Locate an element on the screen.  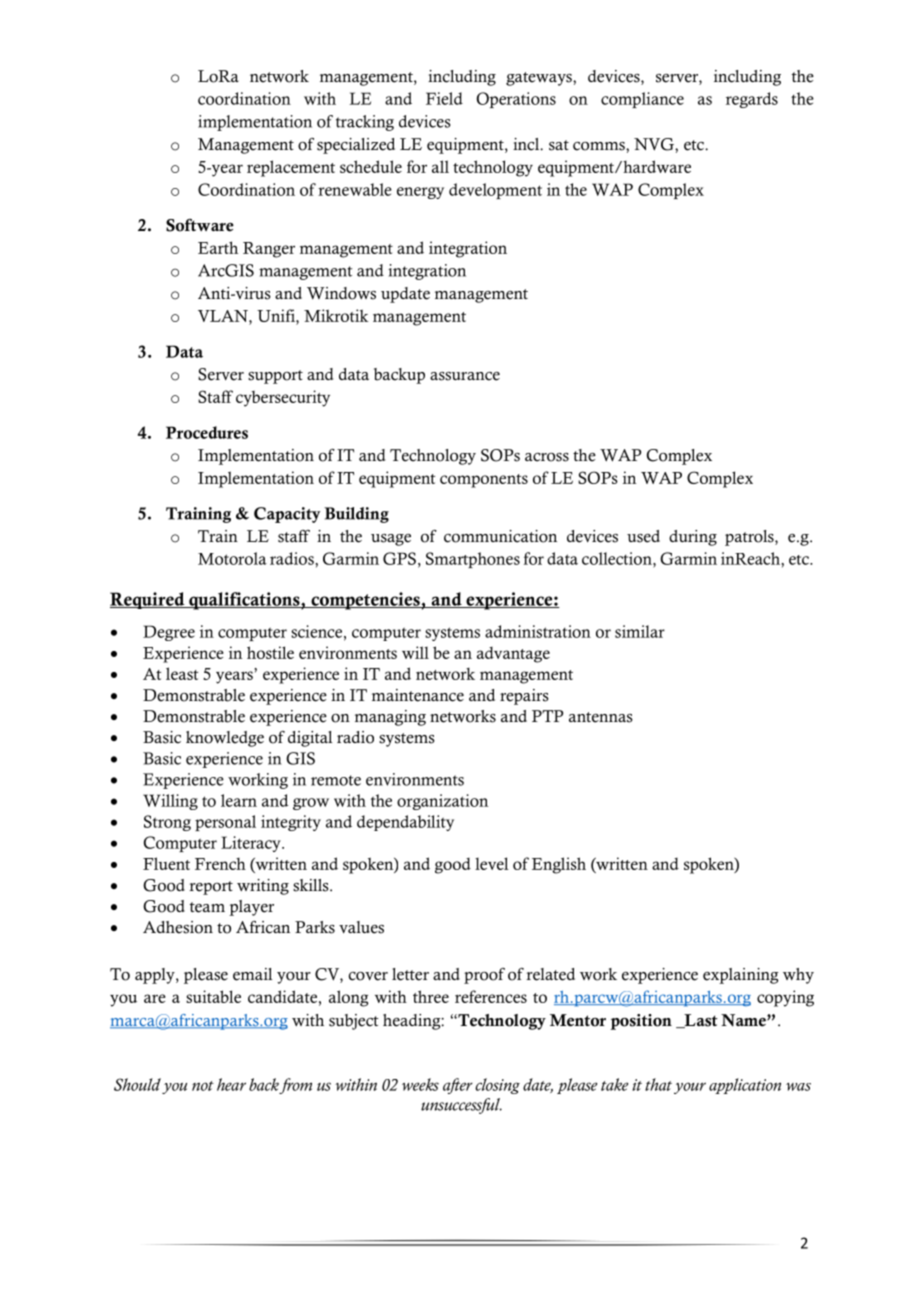
antennas is located at coordinates (601, 717).
